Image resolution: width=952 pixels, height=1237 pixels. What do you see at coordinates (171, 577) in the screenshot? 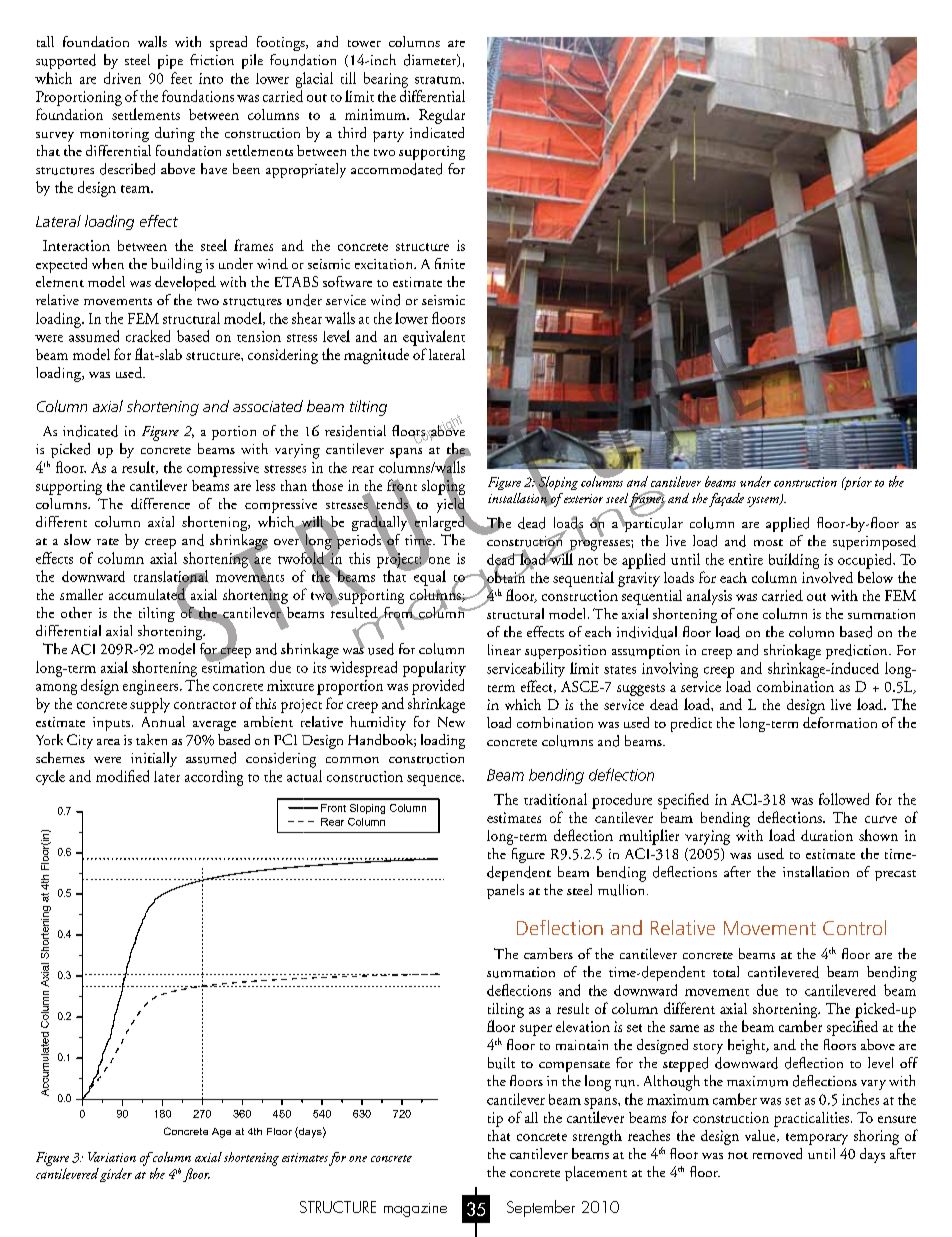
I see `translational` at bounding box center [171, 577].
